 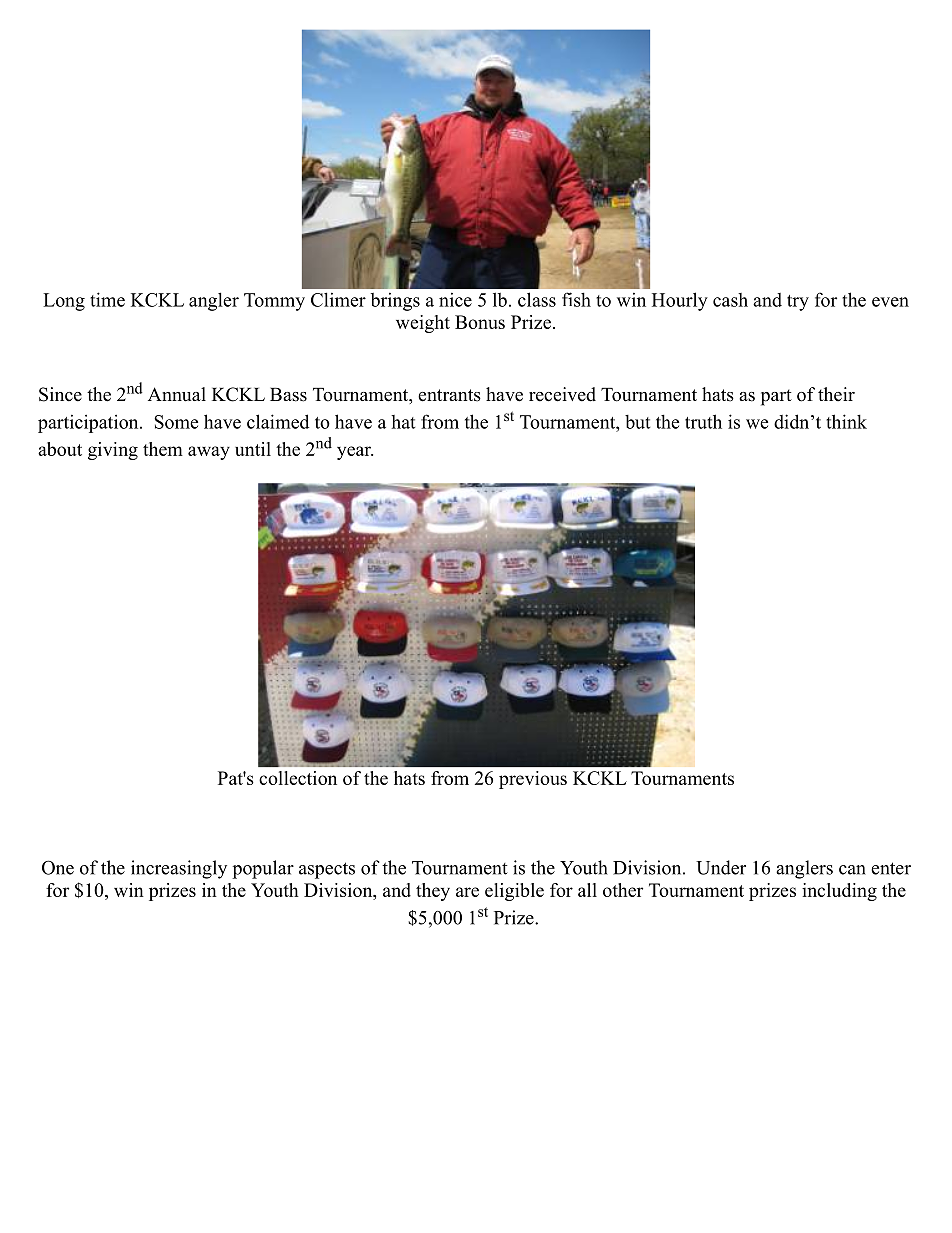 I want to click on Bonus, so click(x=480, y=322).
